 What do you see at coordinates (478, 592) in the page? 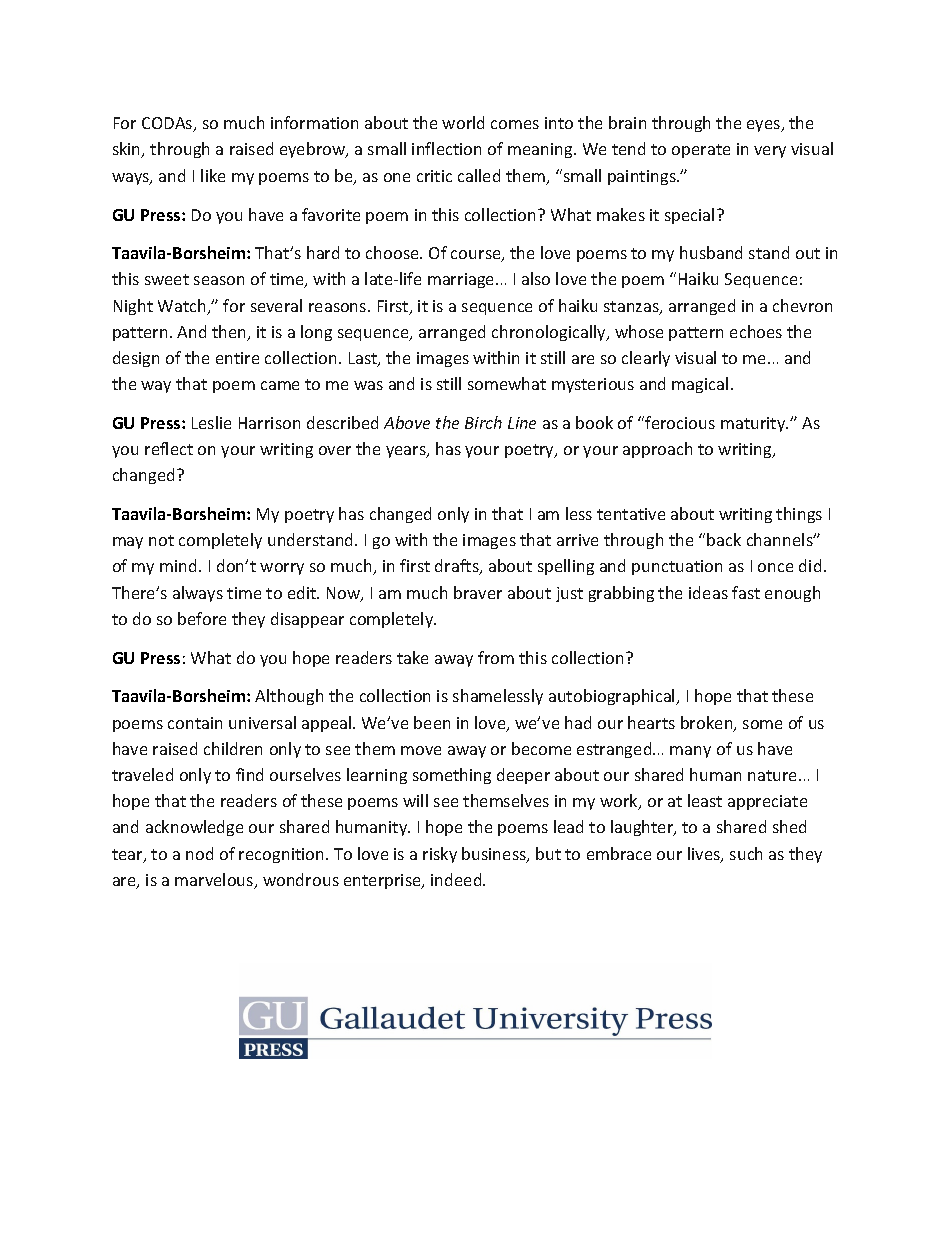
I see `braver` at bounding box center [478, 592].
